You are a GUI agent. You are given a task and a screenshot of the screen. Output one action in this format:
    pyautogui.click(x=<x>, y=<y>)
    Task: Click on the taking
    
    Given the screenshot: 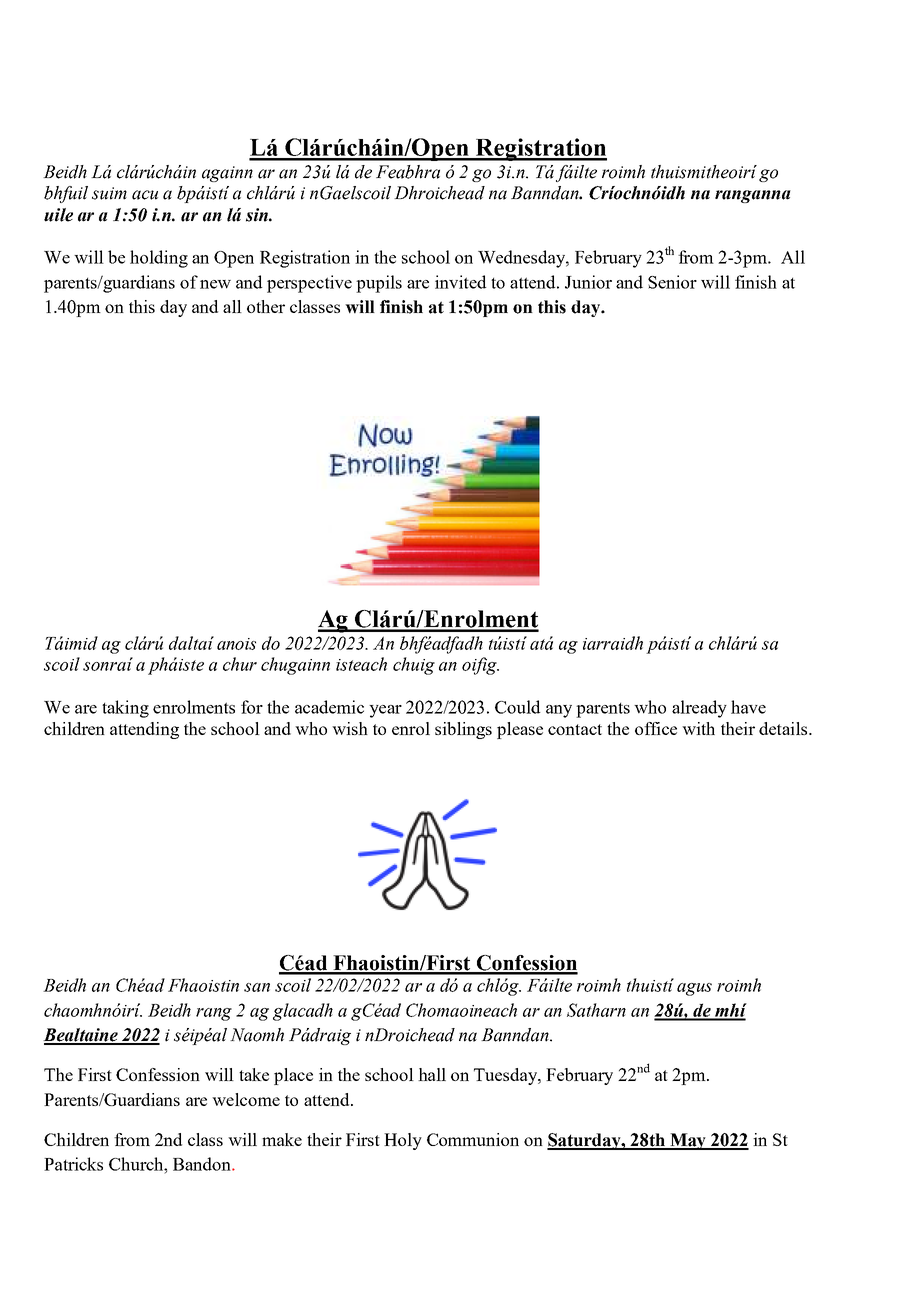 What is the action you would take?
    pyautogui.click(x=125, y=709)
